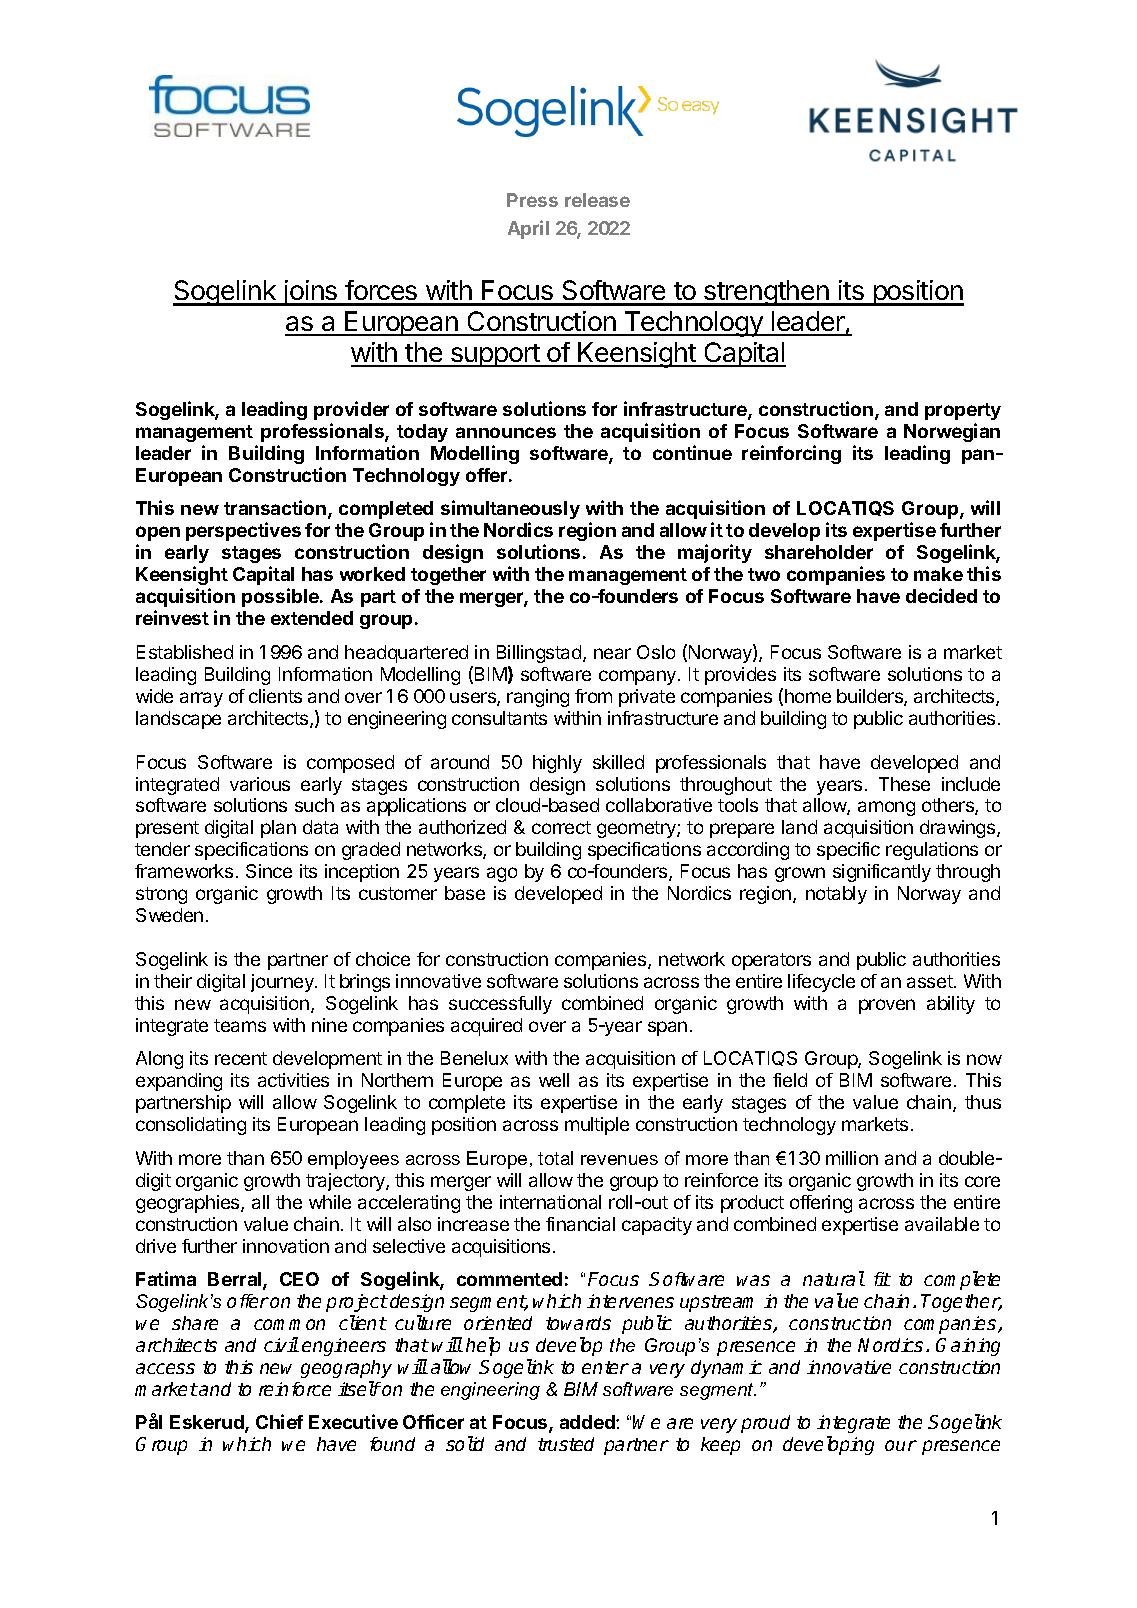 The width and height of the page is (1137, 1608). I want to click on strengthen, so click(766, 293).
